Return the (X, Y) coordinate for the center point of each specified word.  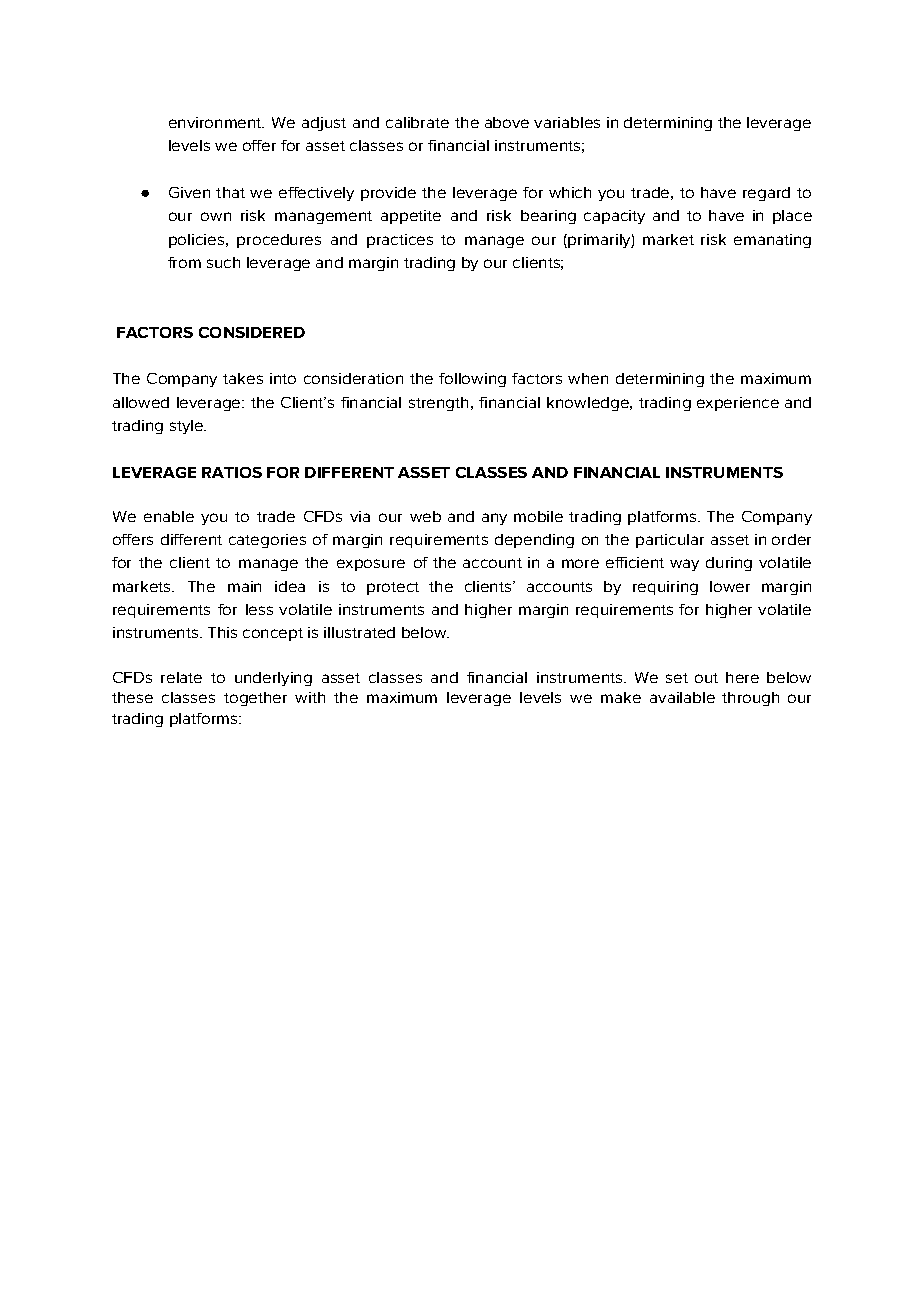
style (187, 427)
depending (534, 541)
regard (766, 194)
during (729, 564)
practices (400, 241)
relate (181, 677)
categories (267, 541)
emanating (772, 241)
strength (438, 404)
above (507, 122)
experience (738, 404)
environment (216, 122)
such (223, 262)
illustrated (359, 632)
